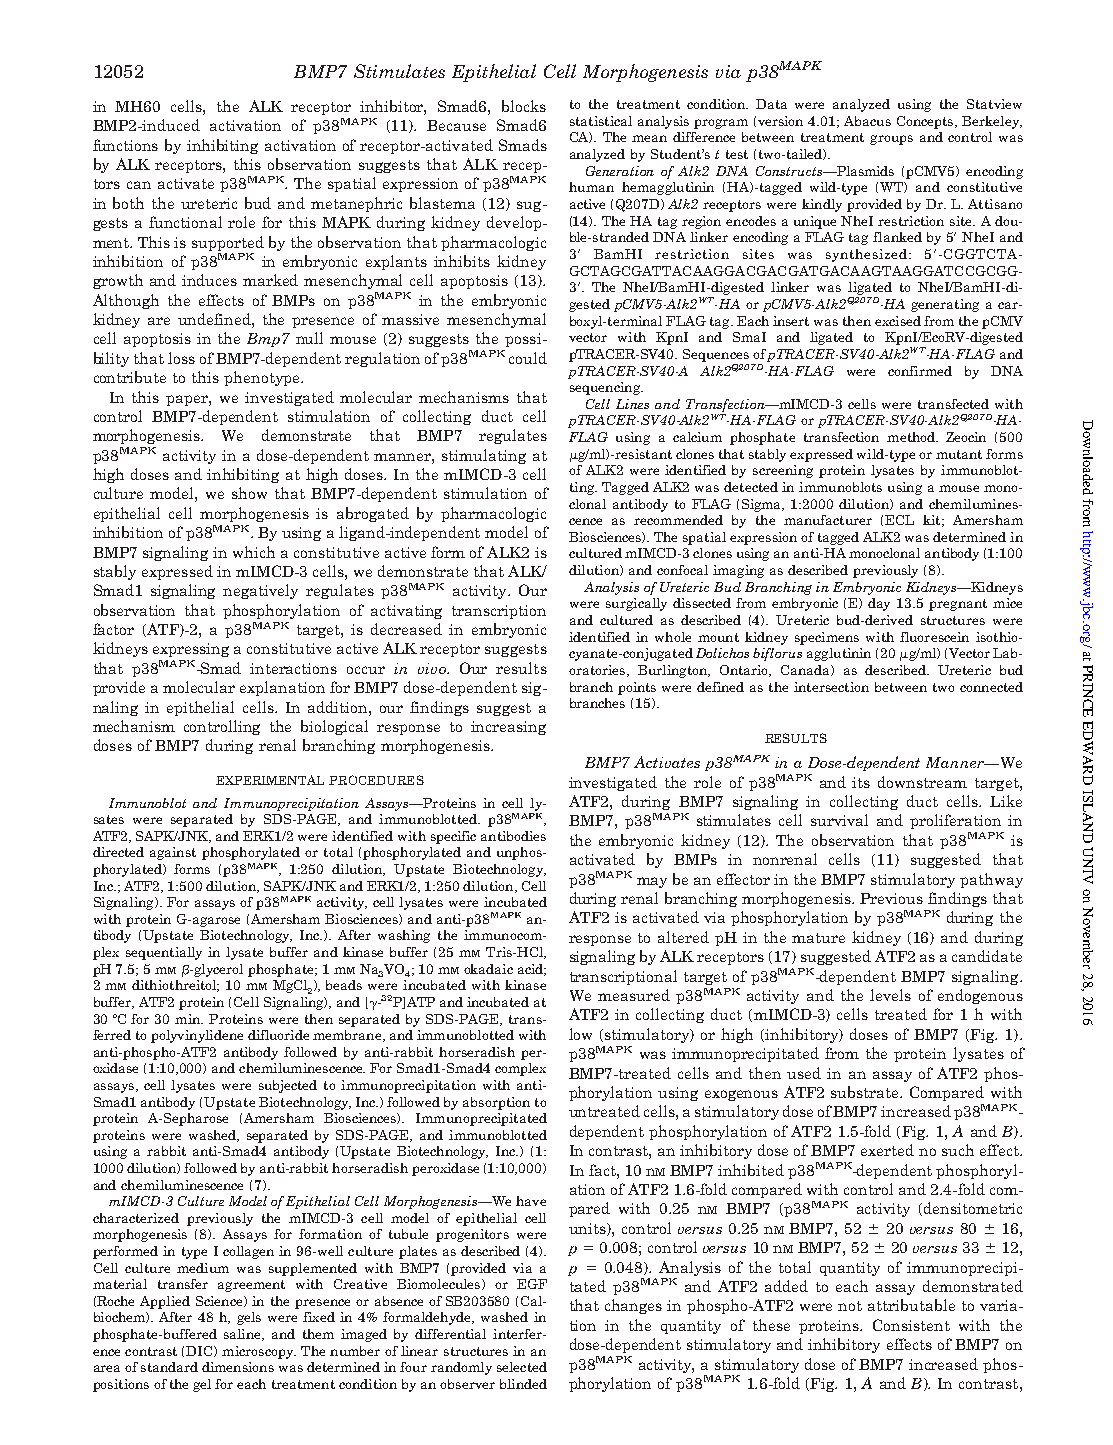 The width and height of the screenshot is (1113, 1445). What do you see at coordinates (128, 203) in the screenshot?
I see `both` at bounding box center [128, 203].
